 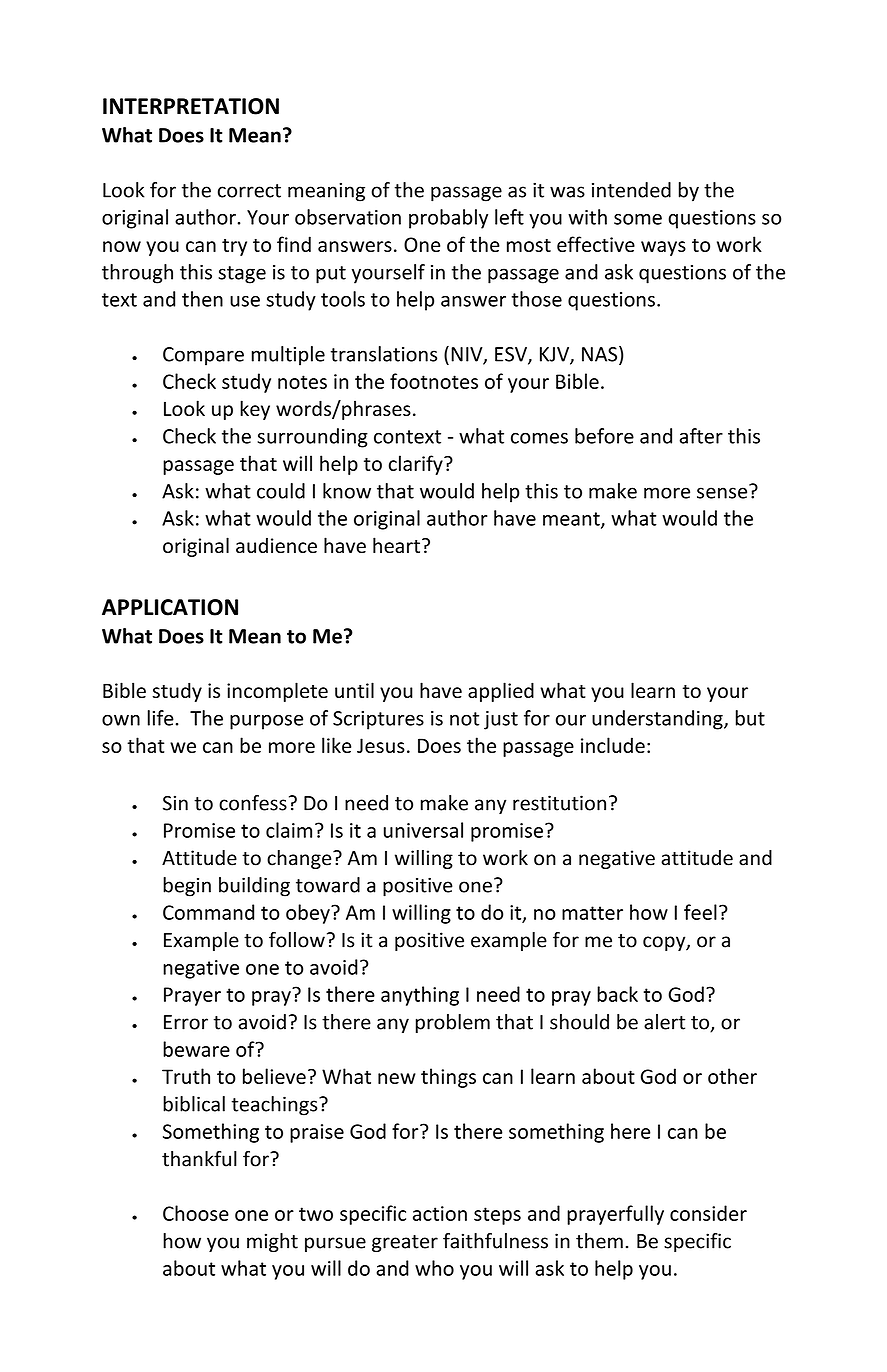 I want to click on understanding, so click(x=658, y=720).
